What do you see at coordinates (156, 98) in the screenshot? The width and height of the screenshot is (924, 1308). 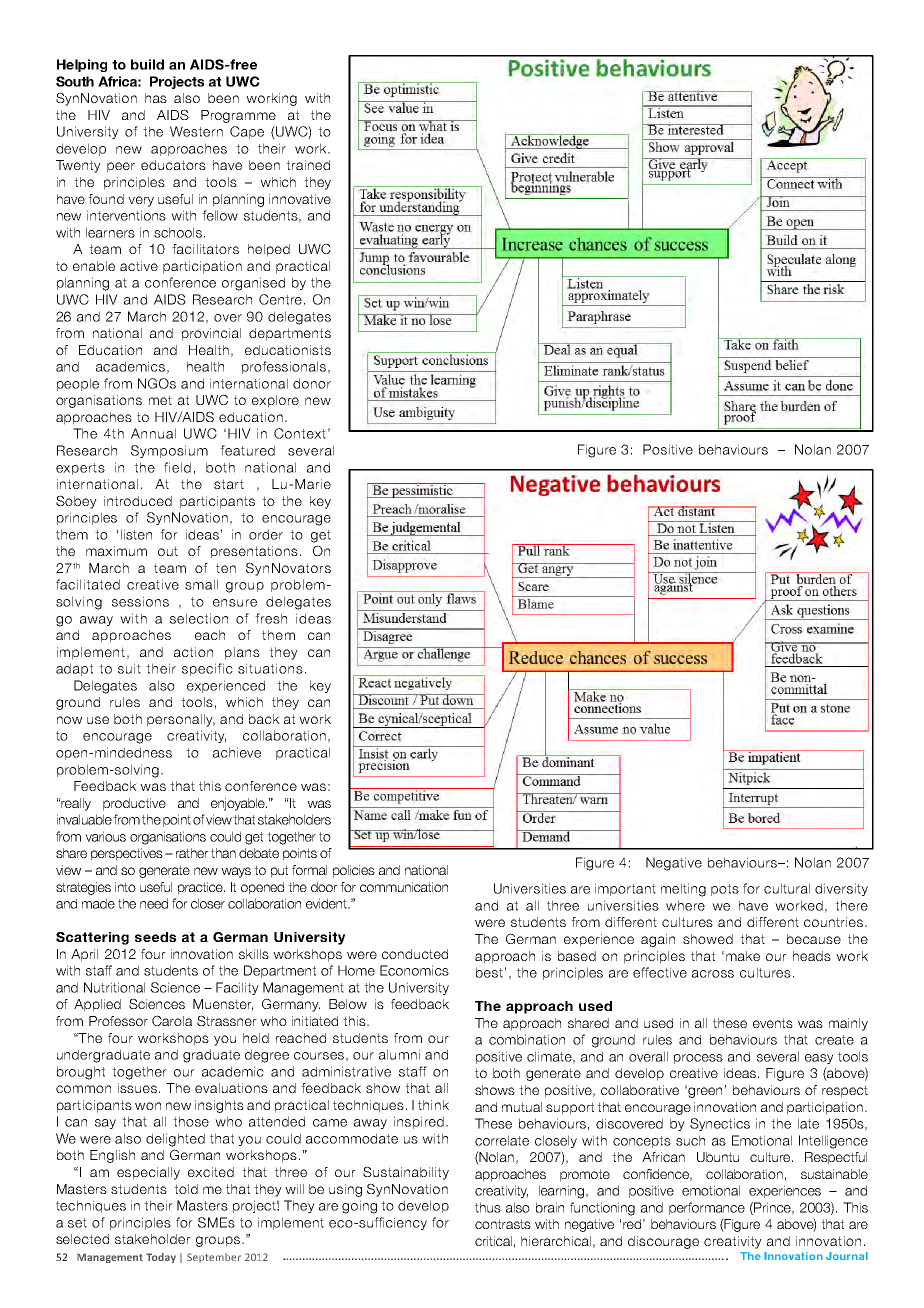 I see `has` at bounding box center [156, 98].
